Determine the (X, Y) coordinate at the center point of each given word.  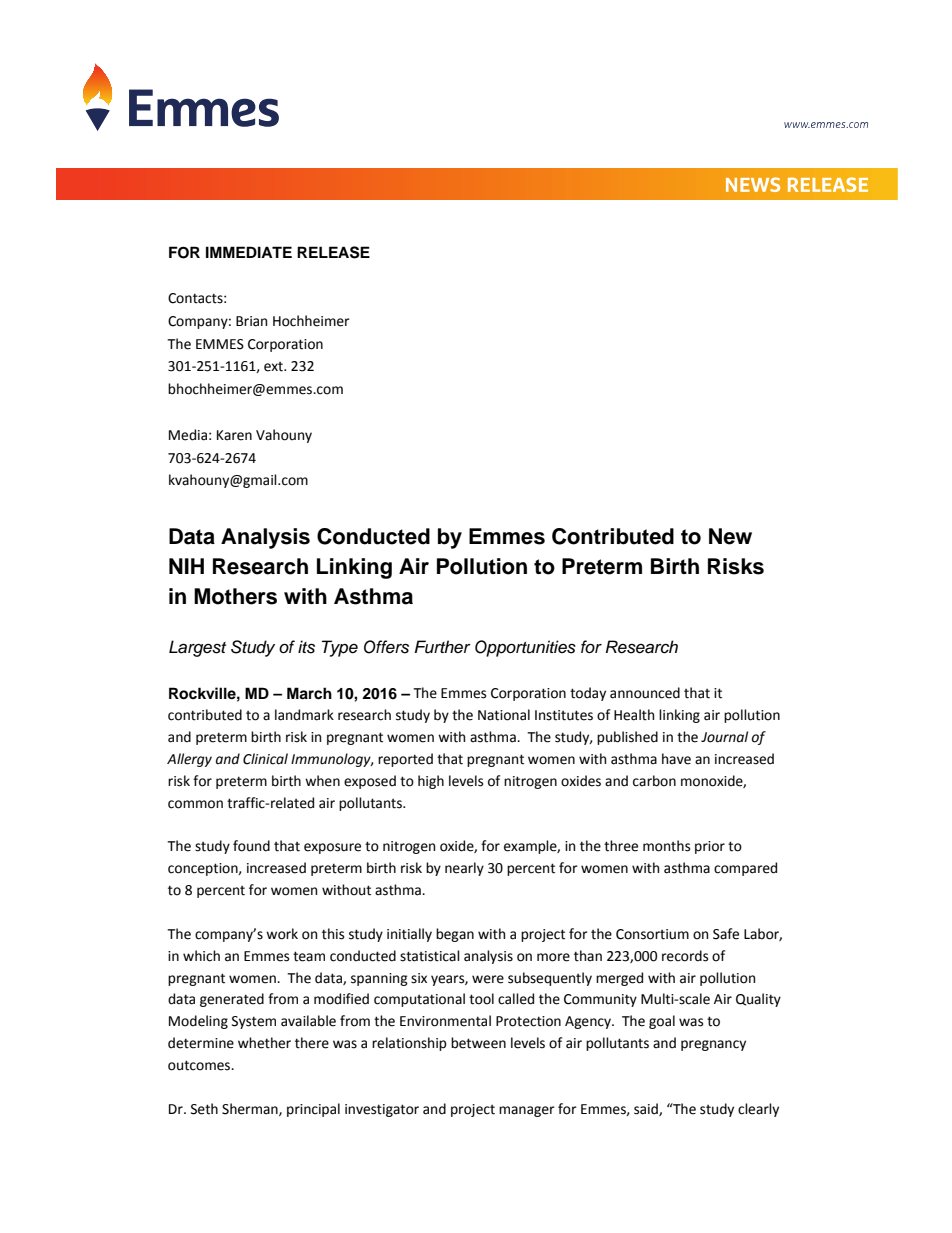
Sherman (251, 1109)
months (666, 846)
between (478, 1043)
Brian (251, 321)
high (431, 782)
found (251, 846)
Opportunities (525, 648)
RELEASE (333, 252)
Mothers (235, 596)
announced (645, 693)
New (730, 536)
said (647, 1109)
